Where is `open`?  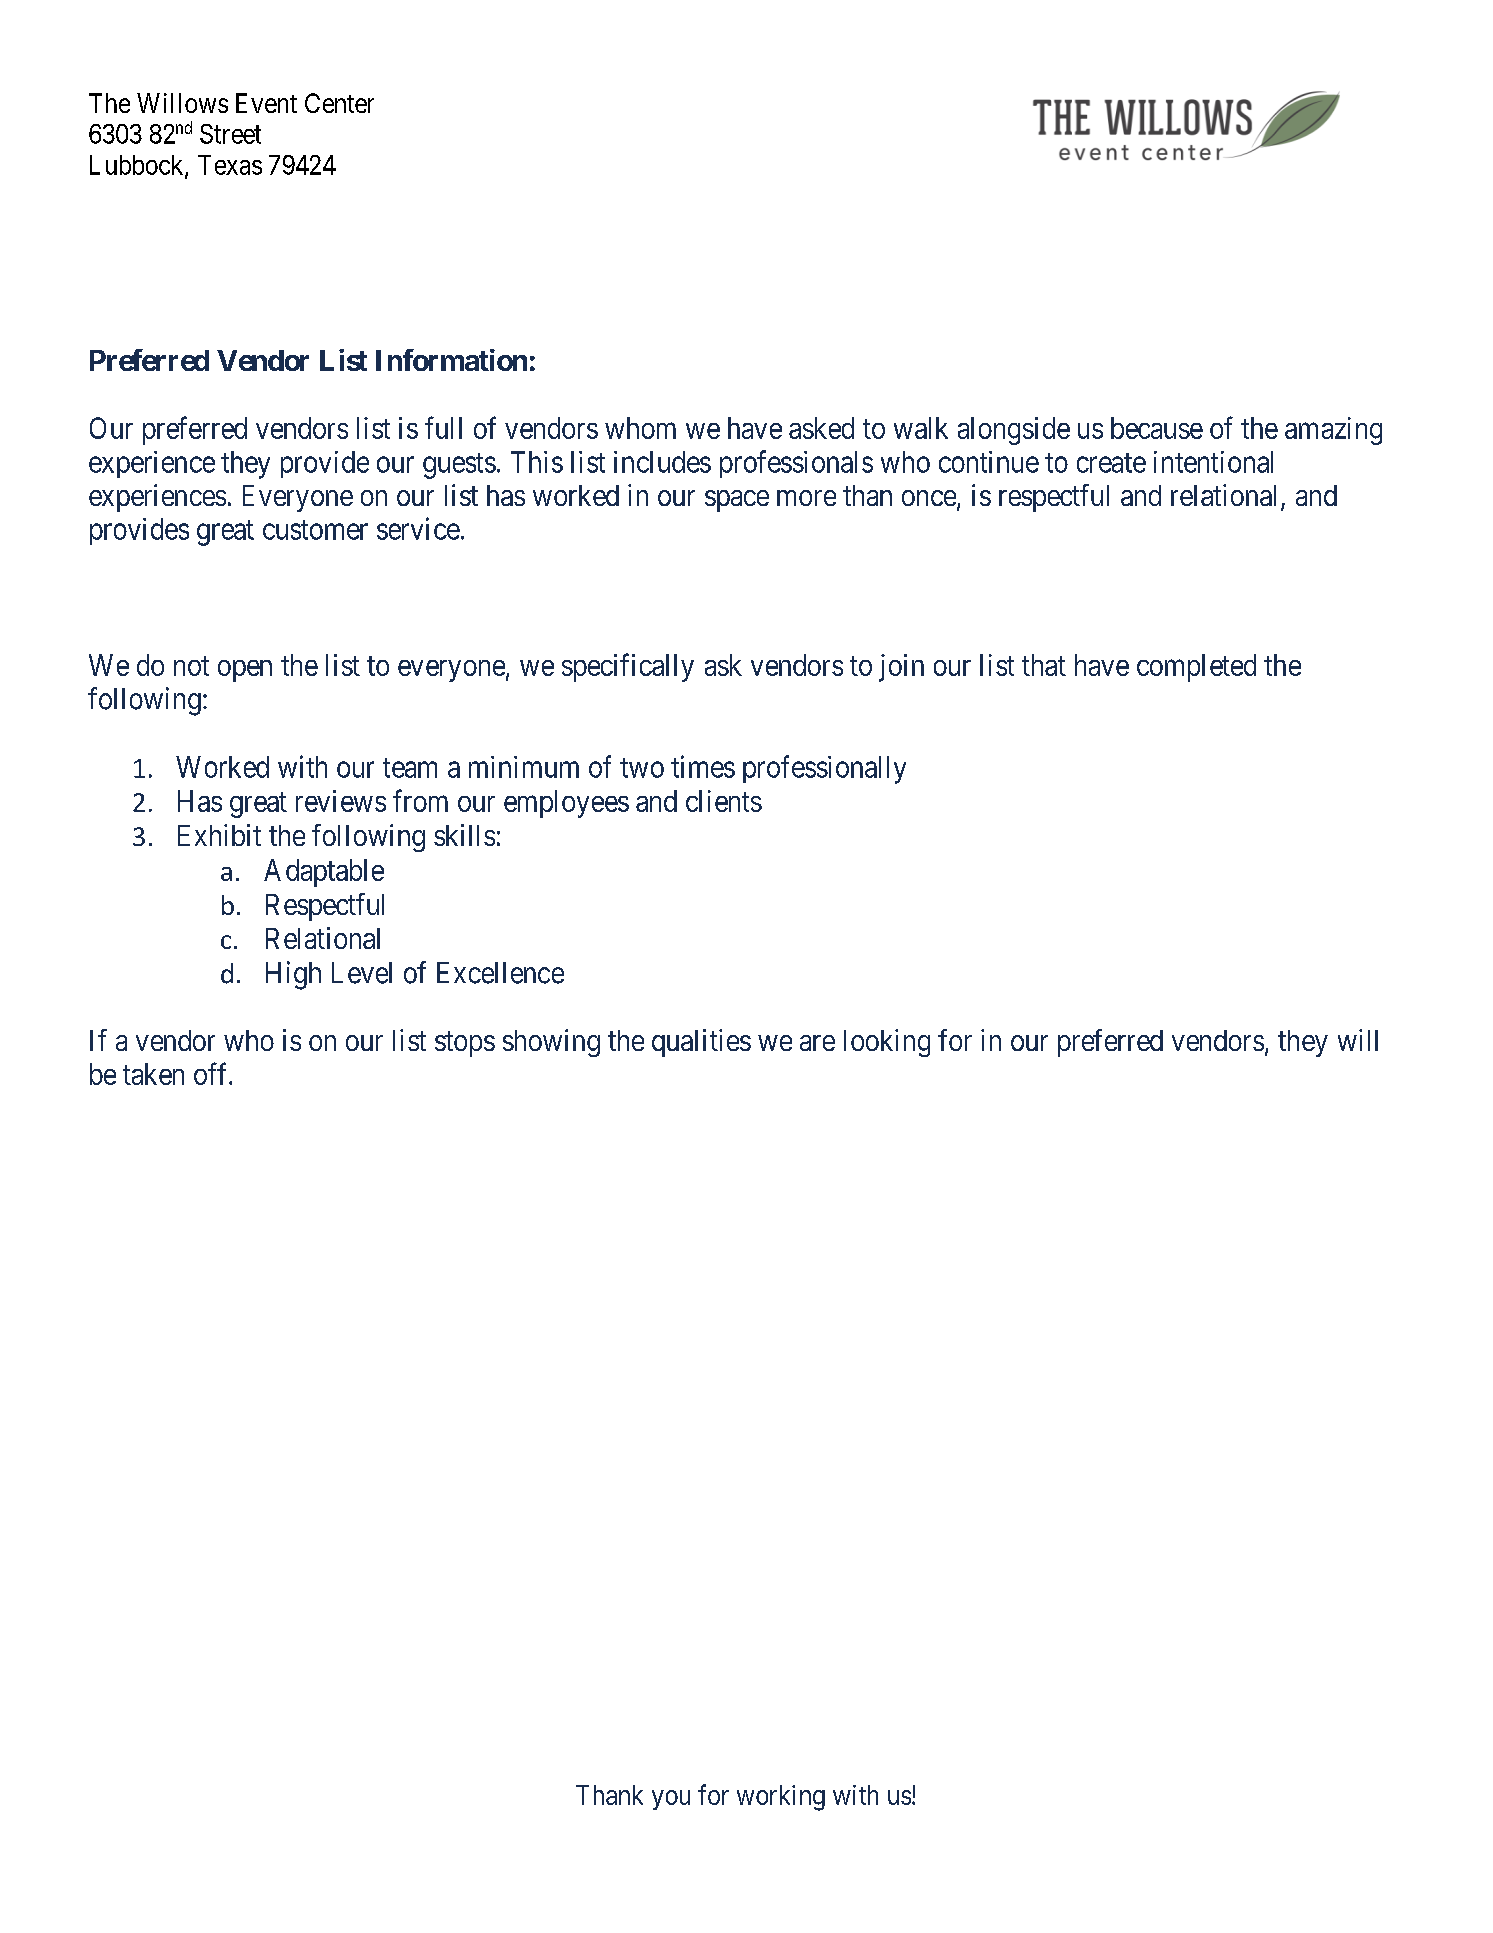 open is located at coordinates (245, 671).
